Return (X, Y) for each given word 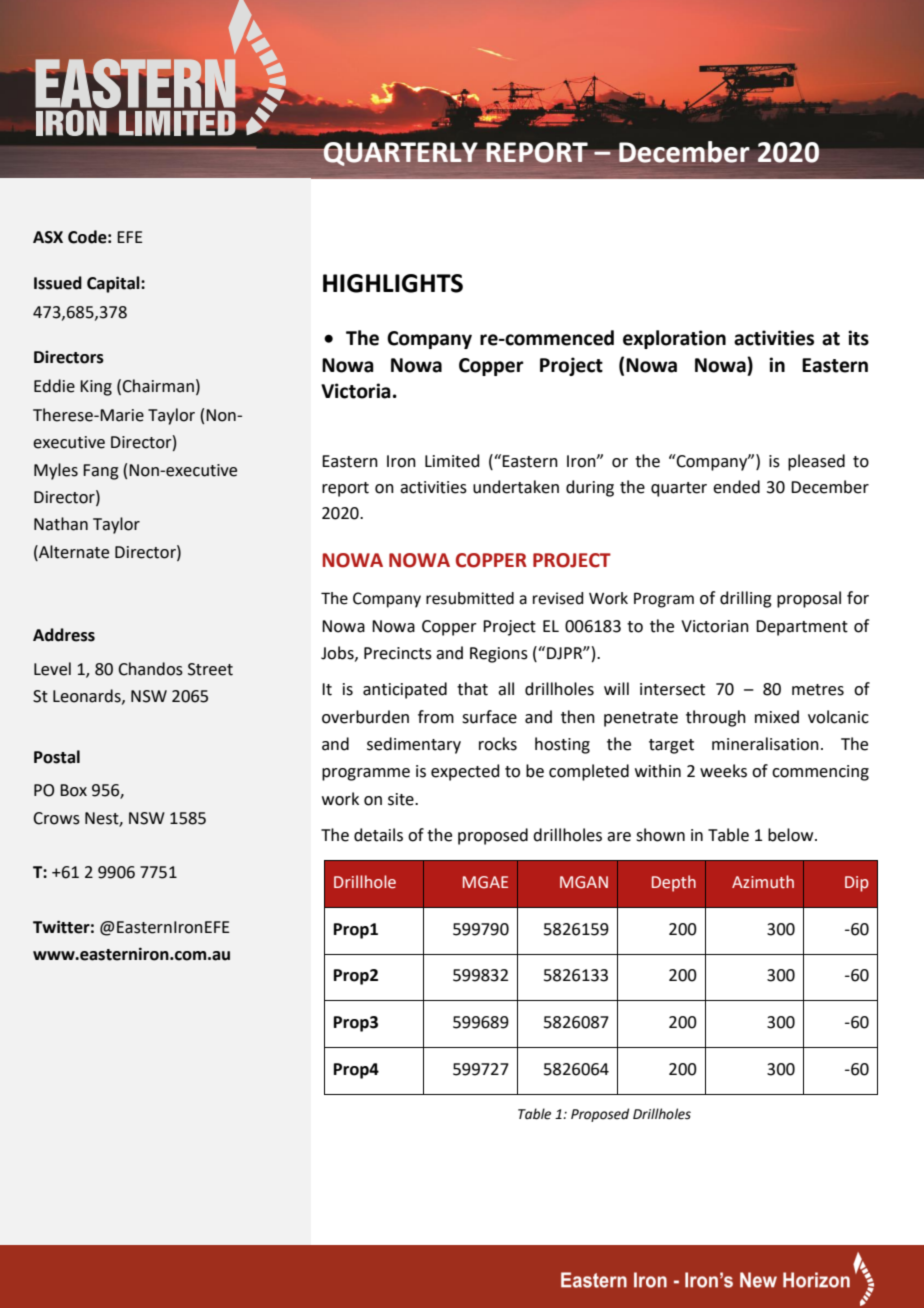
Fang (101, 472)
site (402, 799)
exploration (674, 339)
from (436, 717)
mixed (777, 717)
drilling (746, 599)
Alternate (73, 552)
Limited (452, 461)
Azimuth (763, 882)
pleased (816, 462)
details (378, 835)
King (96, 388)
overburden (365, 717)
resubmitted (470, 598)
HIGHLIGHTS (393, 283)
